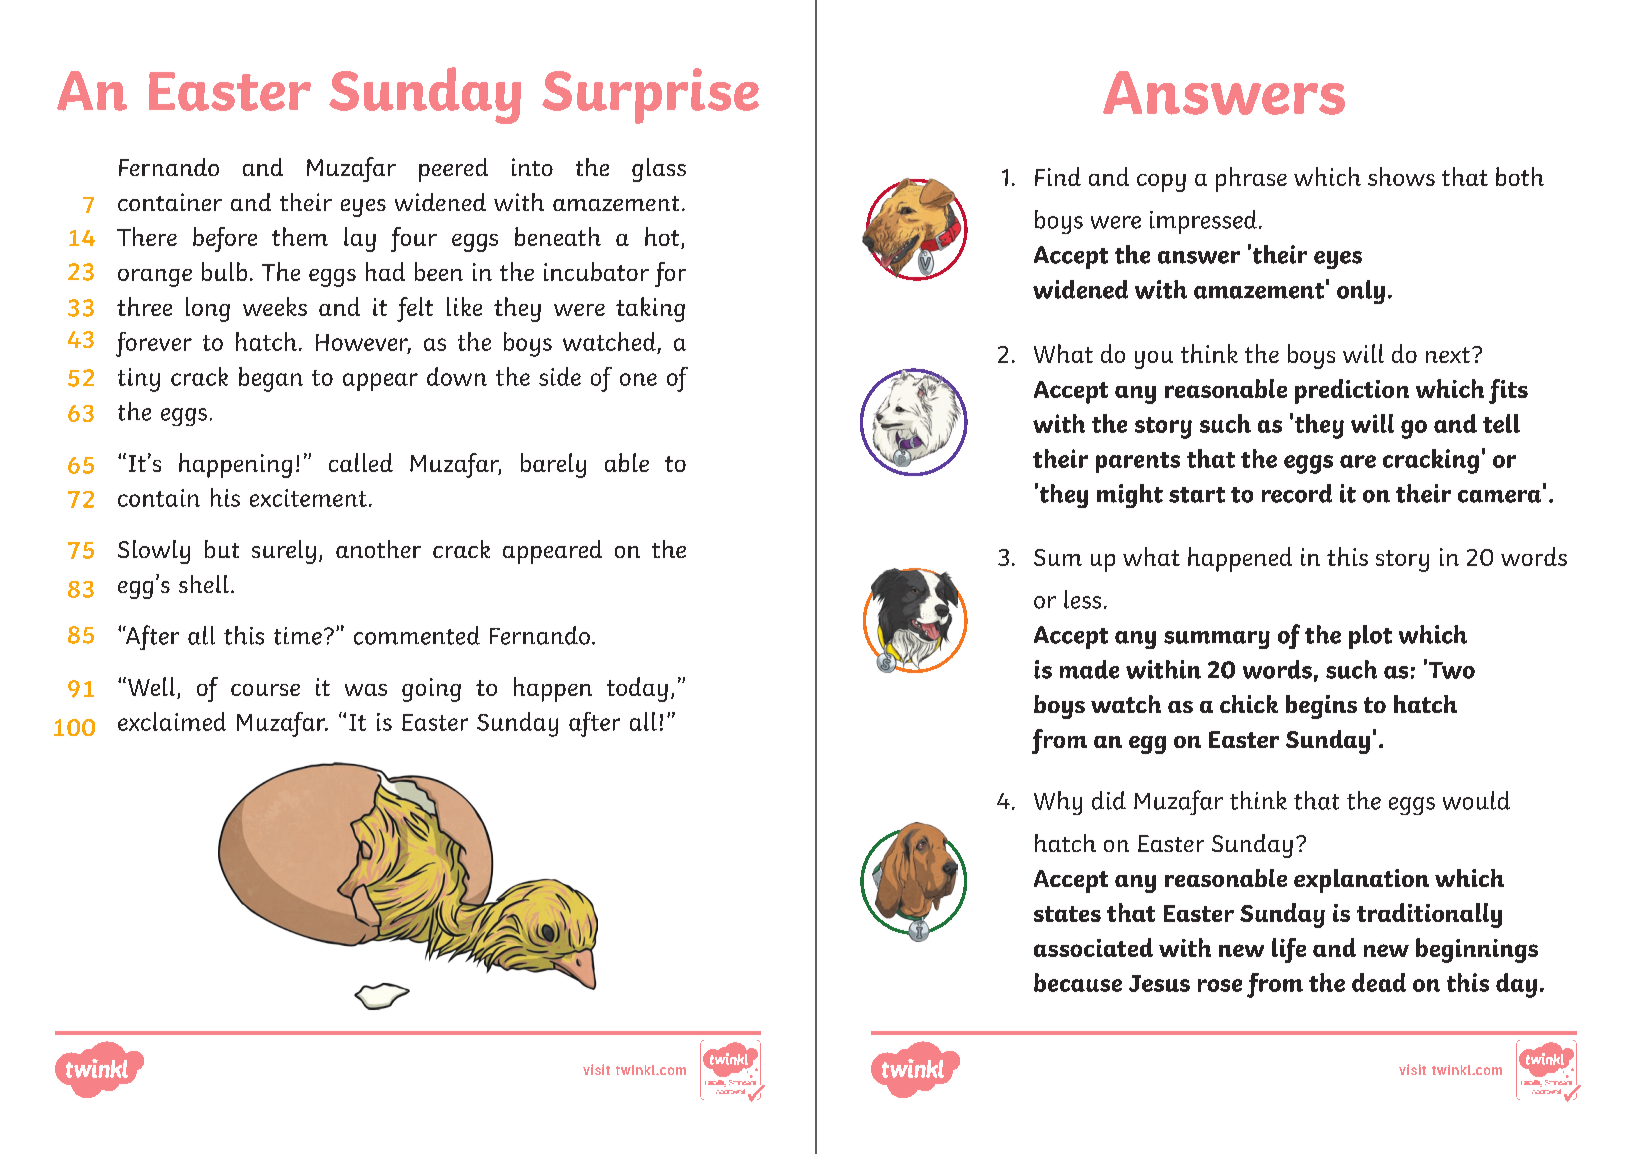 This screenshot has width=1632, height=1154. What do you see at coordinates (1082, 599) in the screenshot?
I see `less` at bounding box center [1082, 599].
